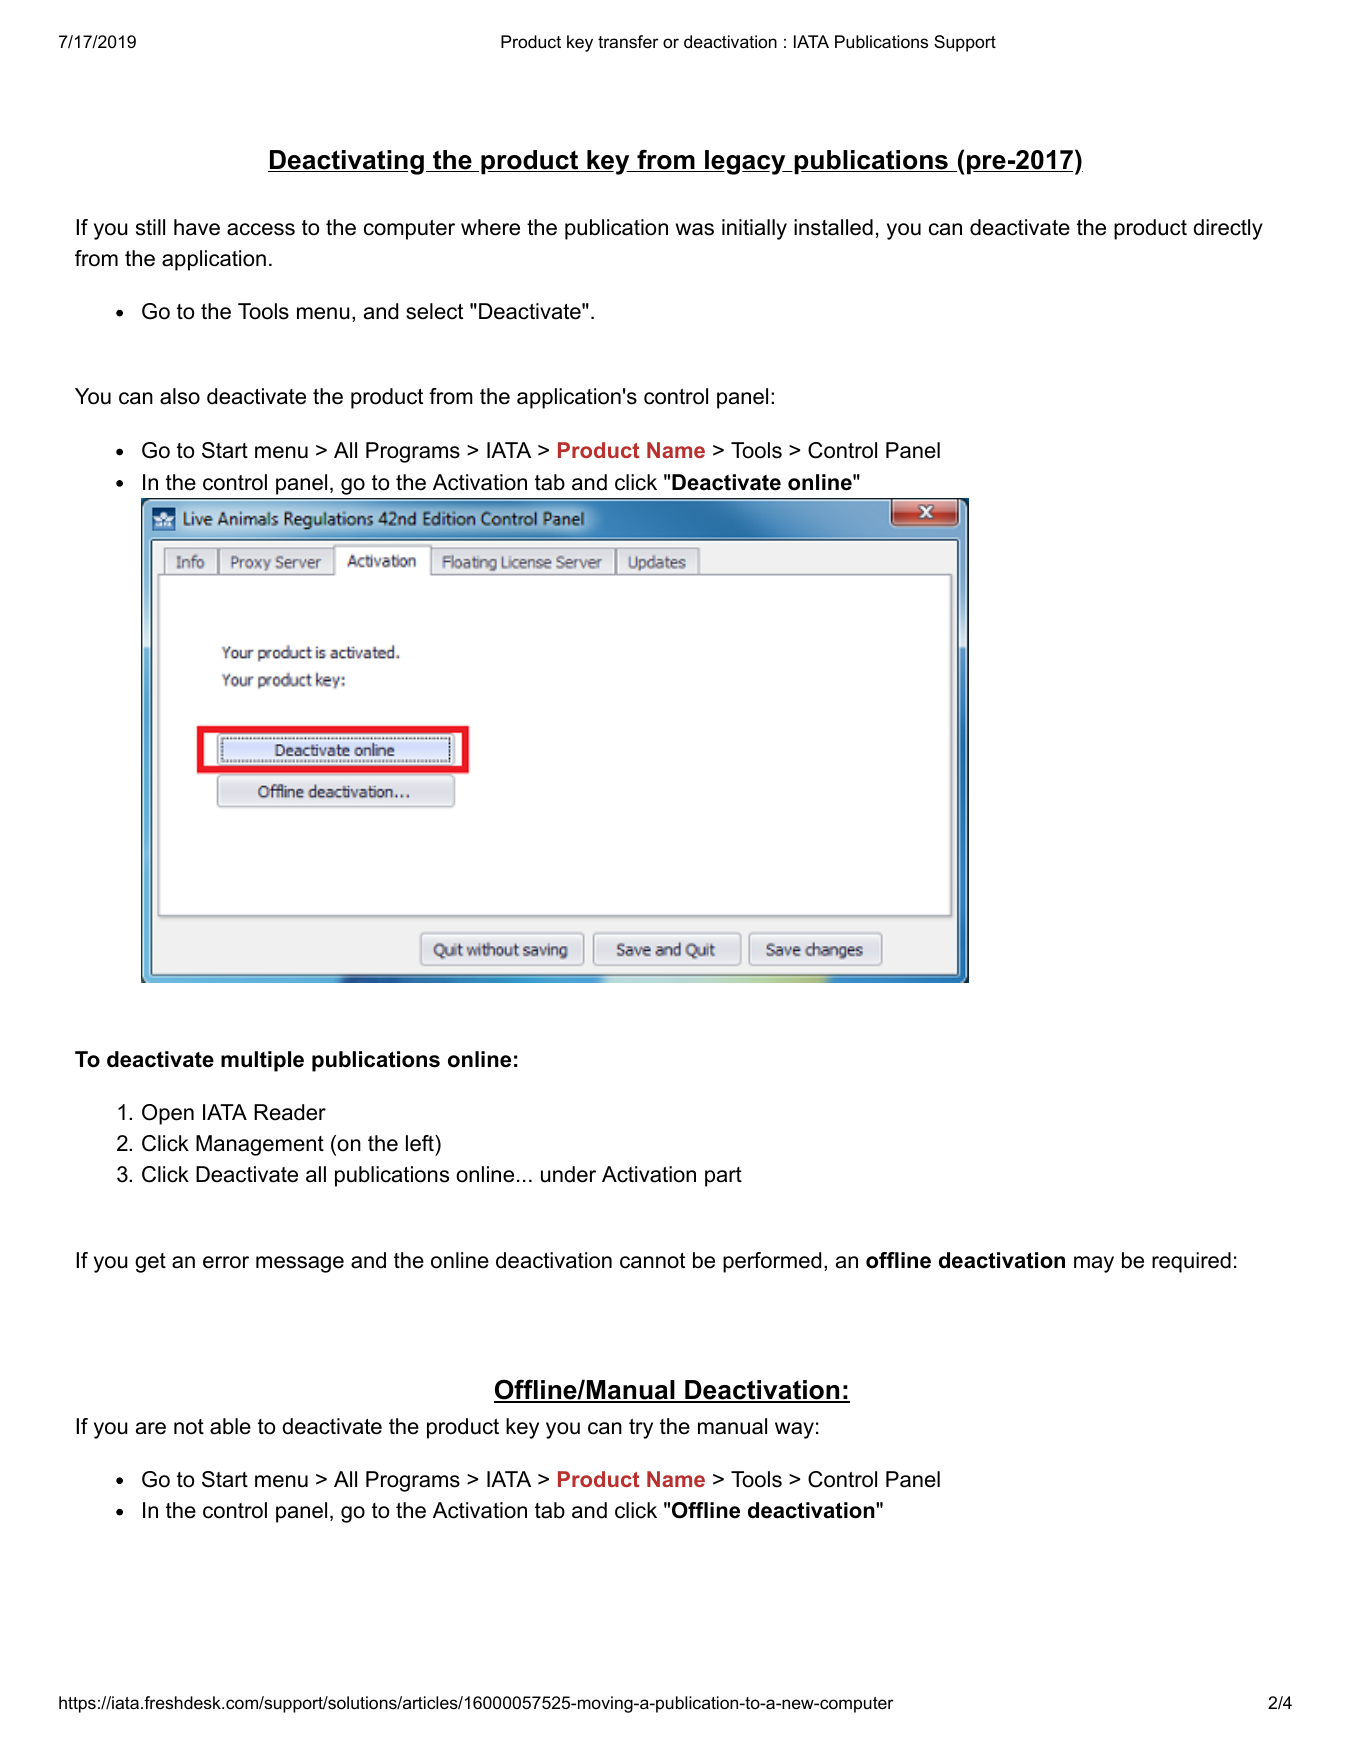 The width and height of the page is (1351, 1747). I want to click on try, so click(641, 1429).
